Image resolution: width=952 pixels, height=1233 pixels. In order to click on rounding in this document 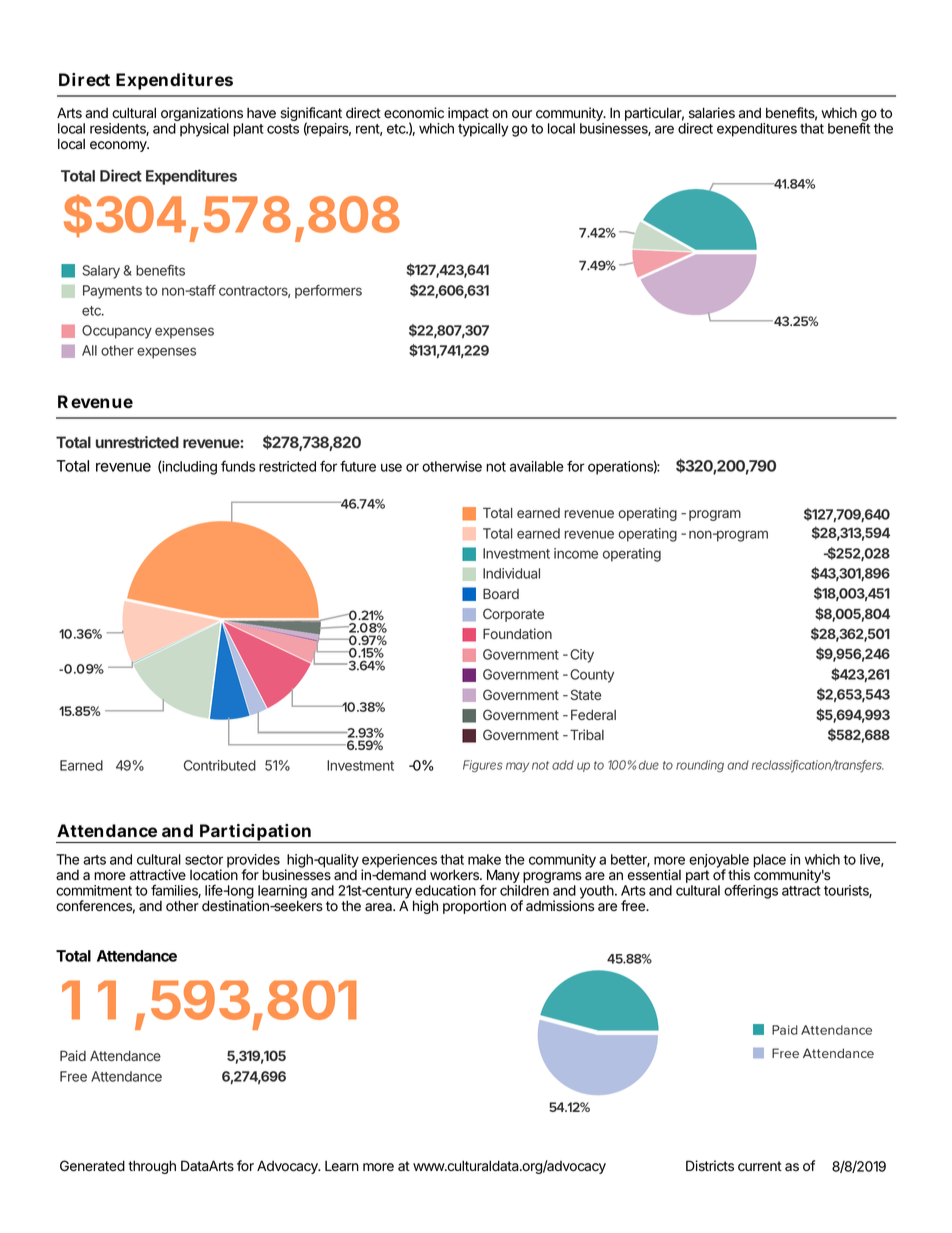, I will do `click(700, 766)`.
